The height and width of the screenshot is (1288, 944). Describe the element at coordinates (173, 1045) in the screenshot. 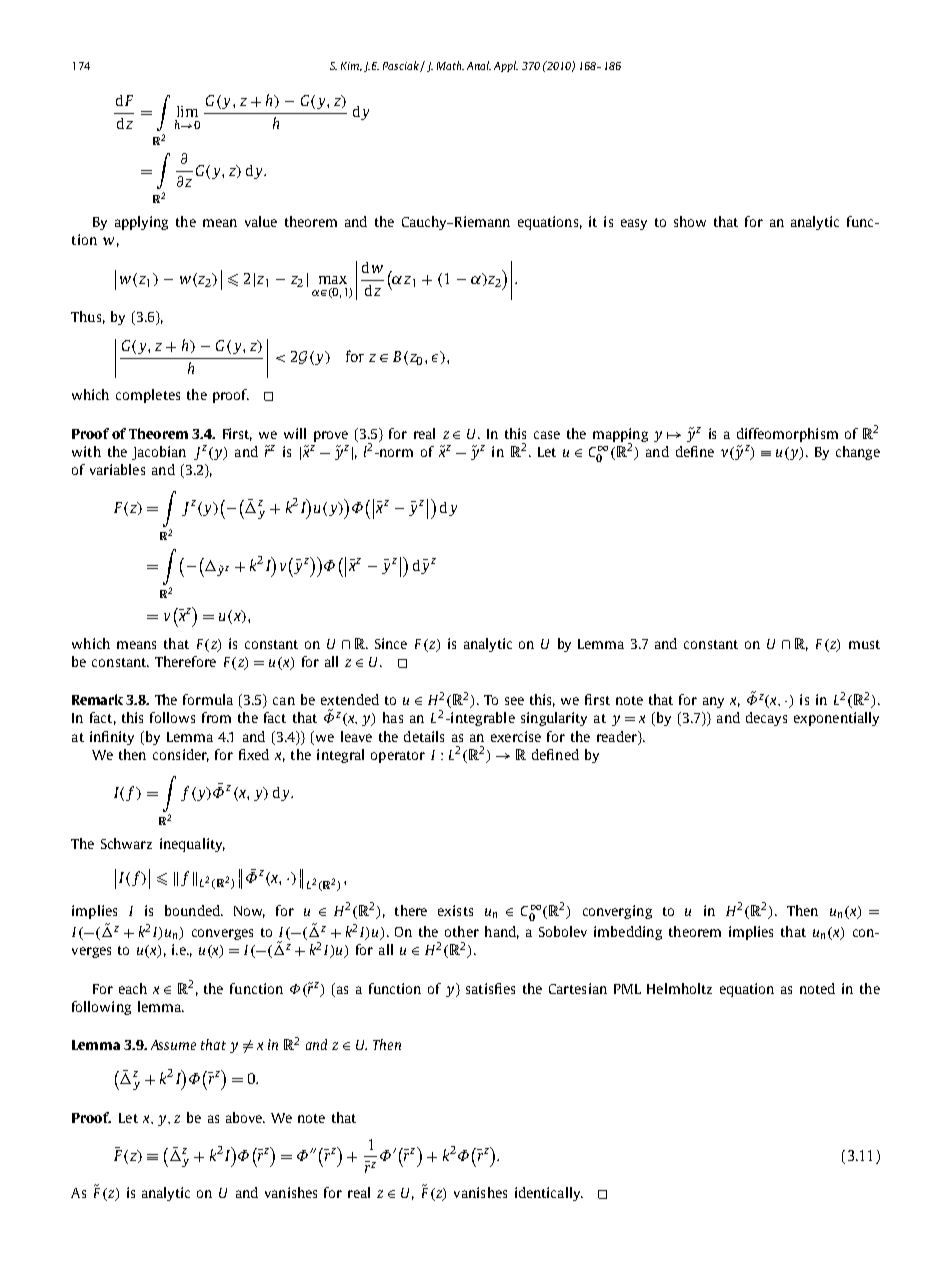

I see `Assume` at that location.
